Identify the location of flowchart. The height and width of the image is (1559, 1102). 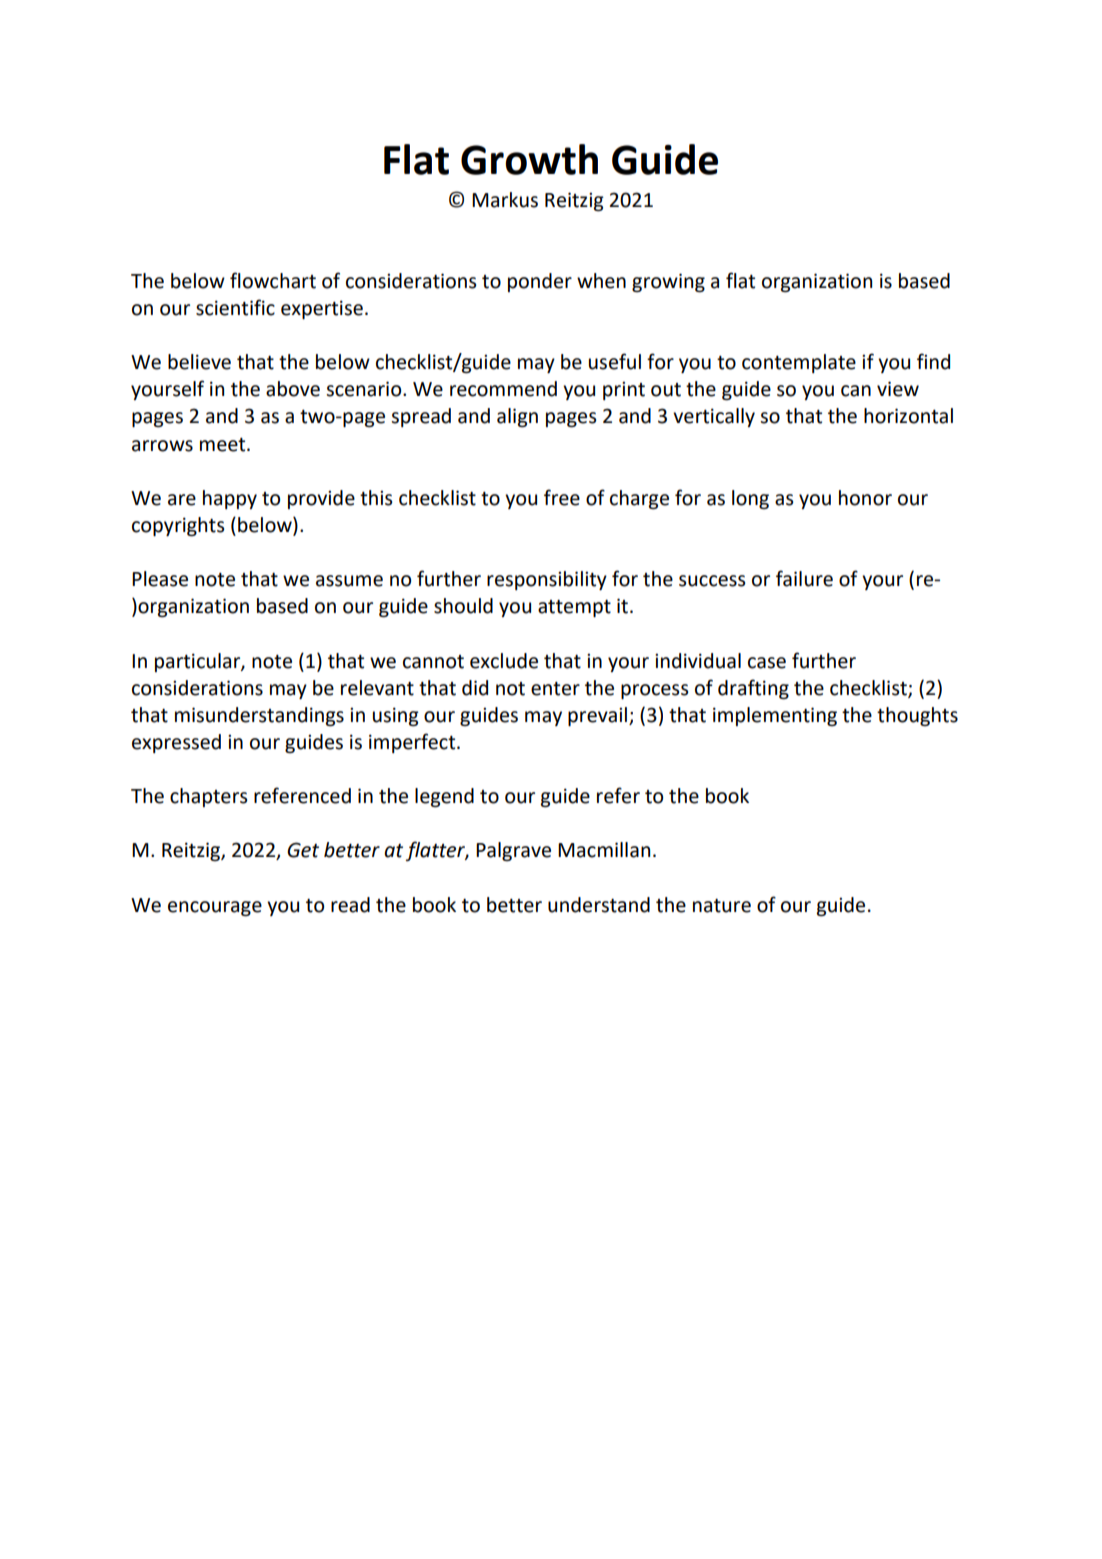
(273, 280).
